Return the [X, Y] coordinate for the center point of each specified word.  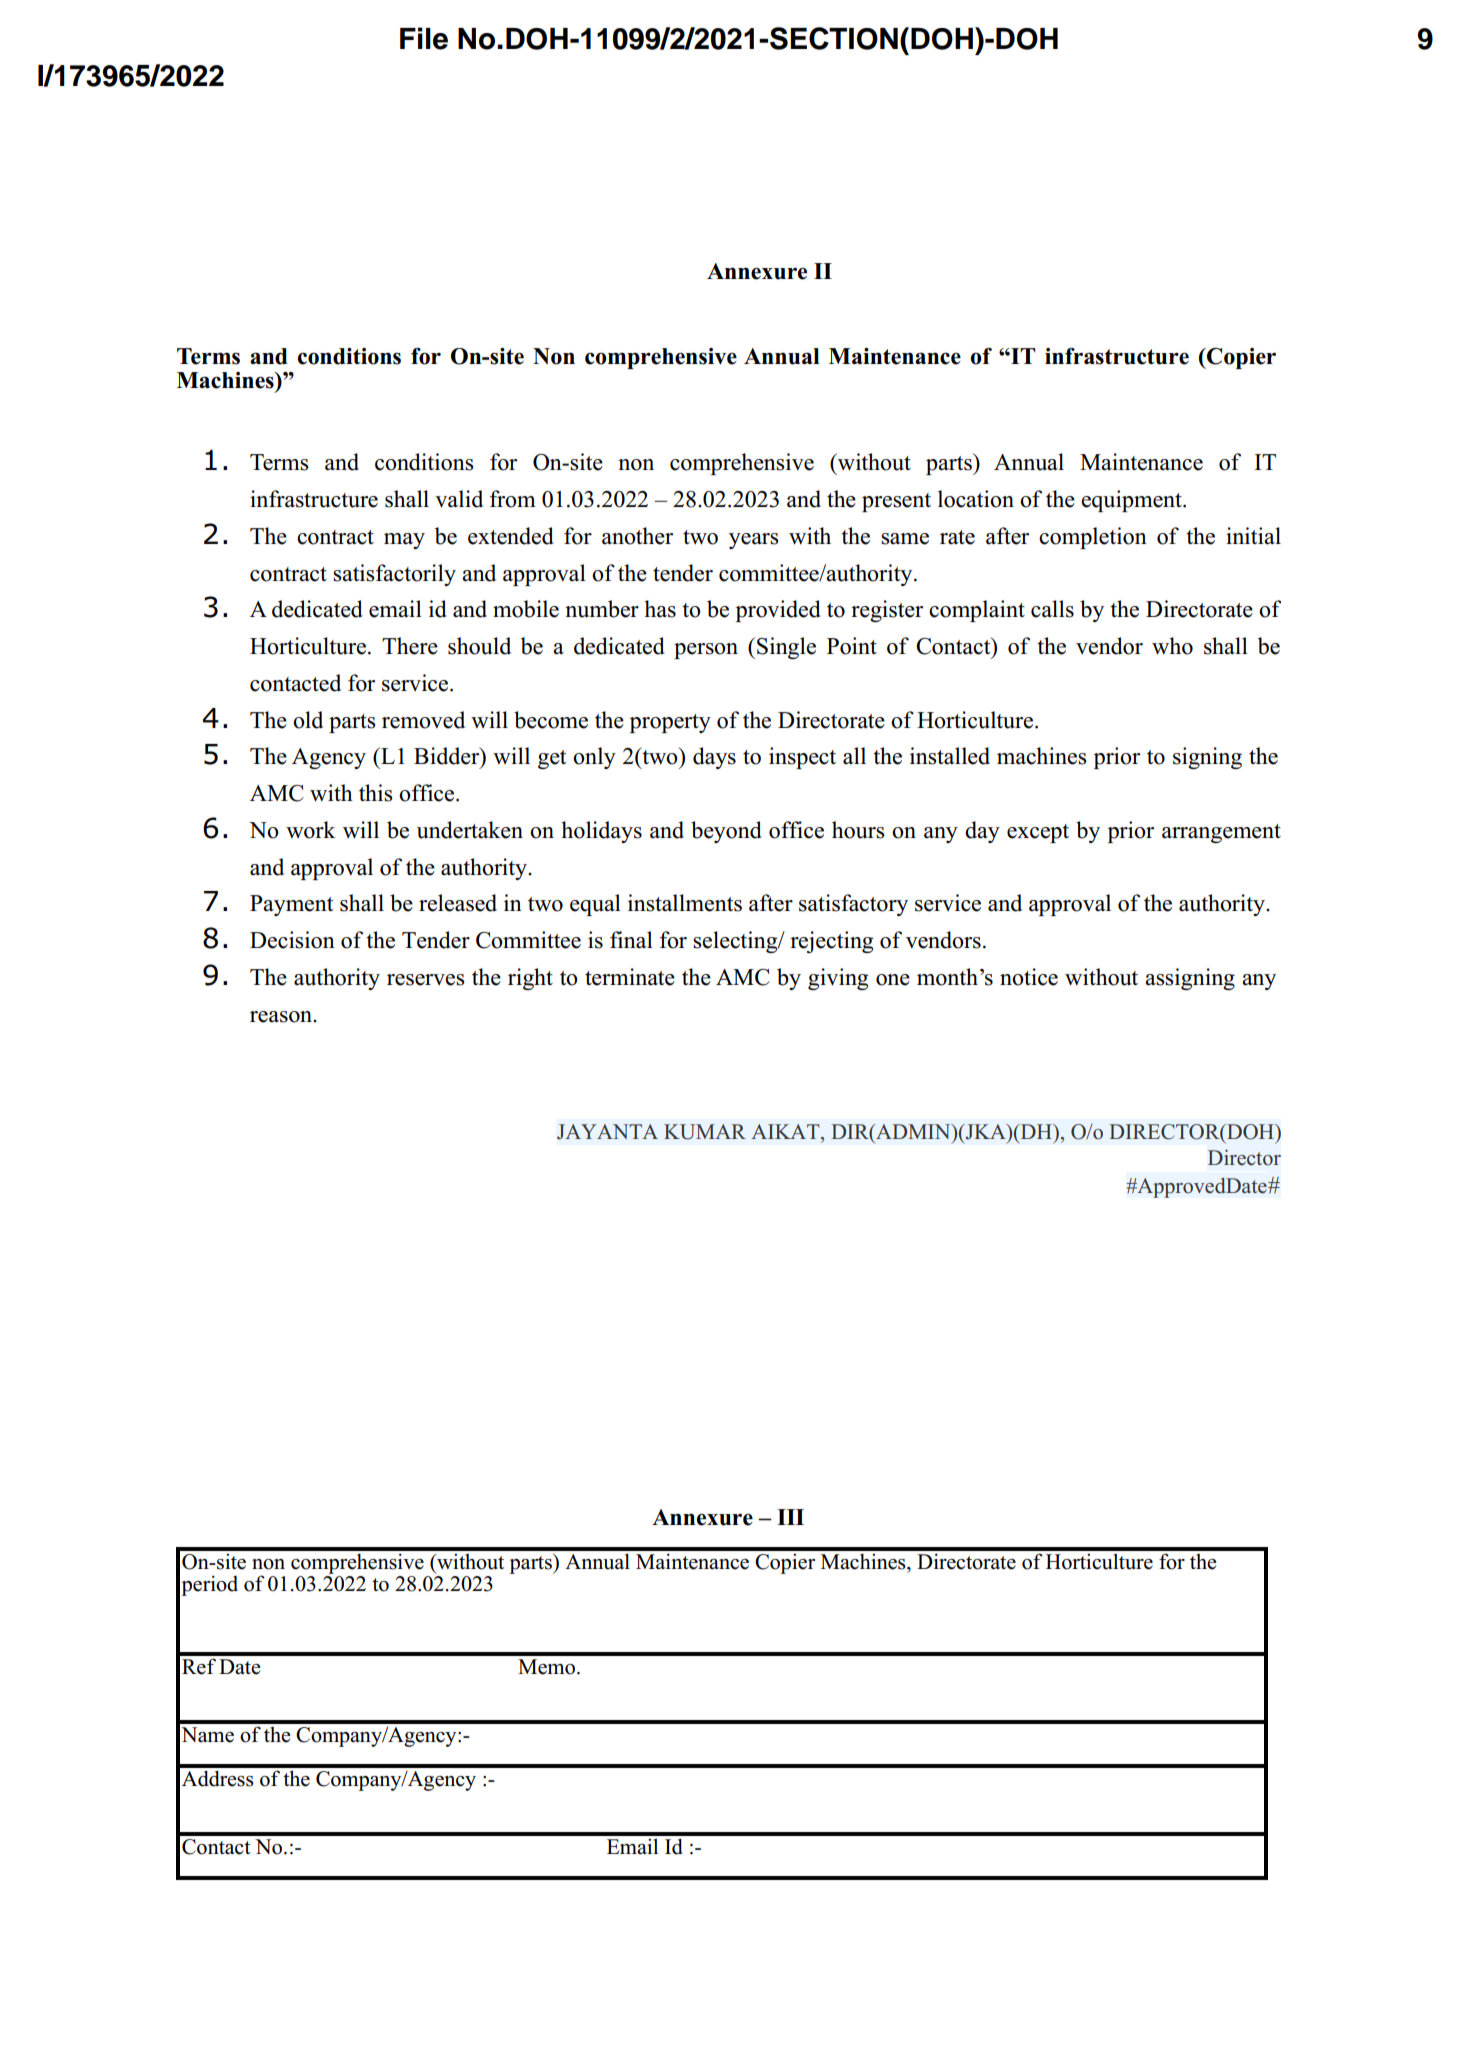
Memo [548, 1667]
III [790, 1517]
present [896, 502]
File [424, 38]
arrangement [1221, 833]
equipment [1132, 501]
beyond [726, 832]
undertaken [470, 830]
